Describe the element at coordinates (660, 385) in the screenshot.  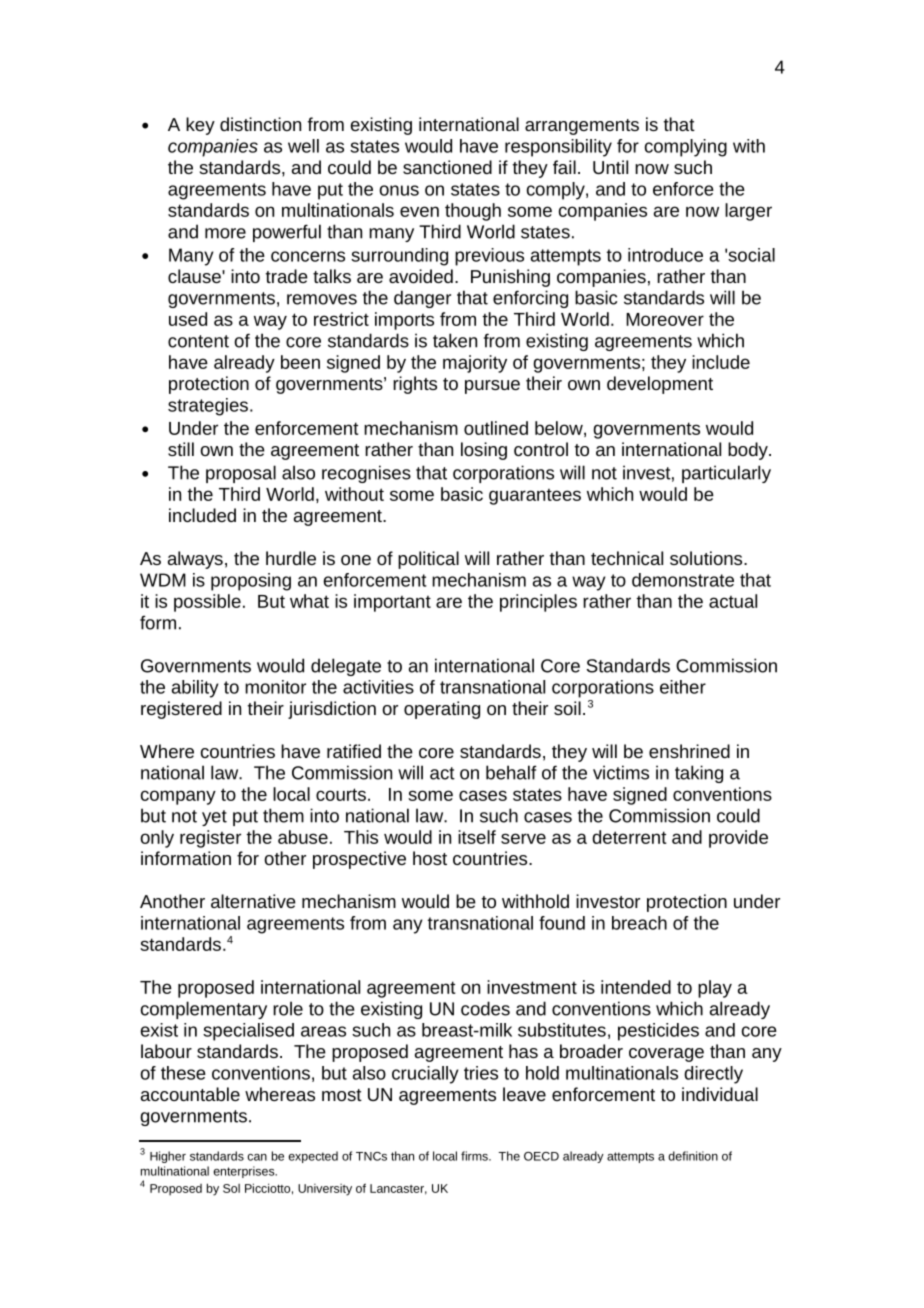
I see `development` at that location.
